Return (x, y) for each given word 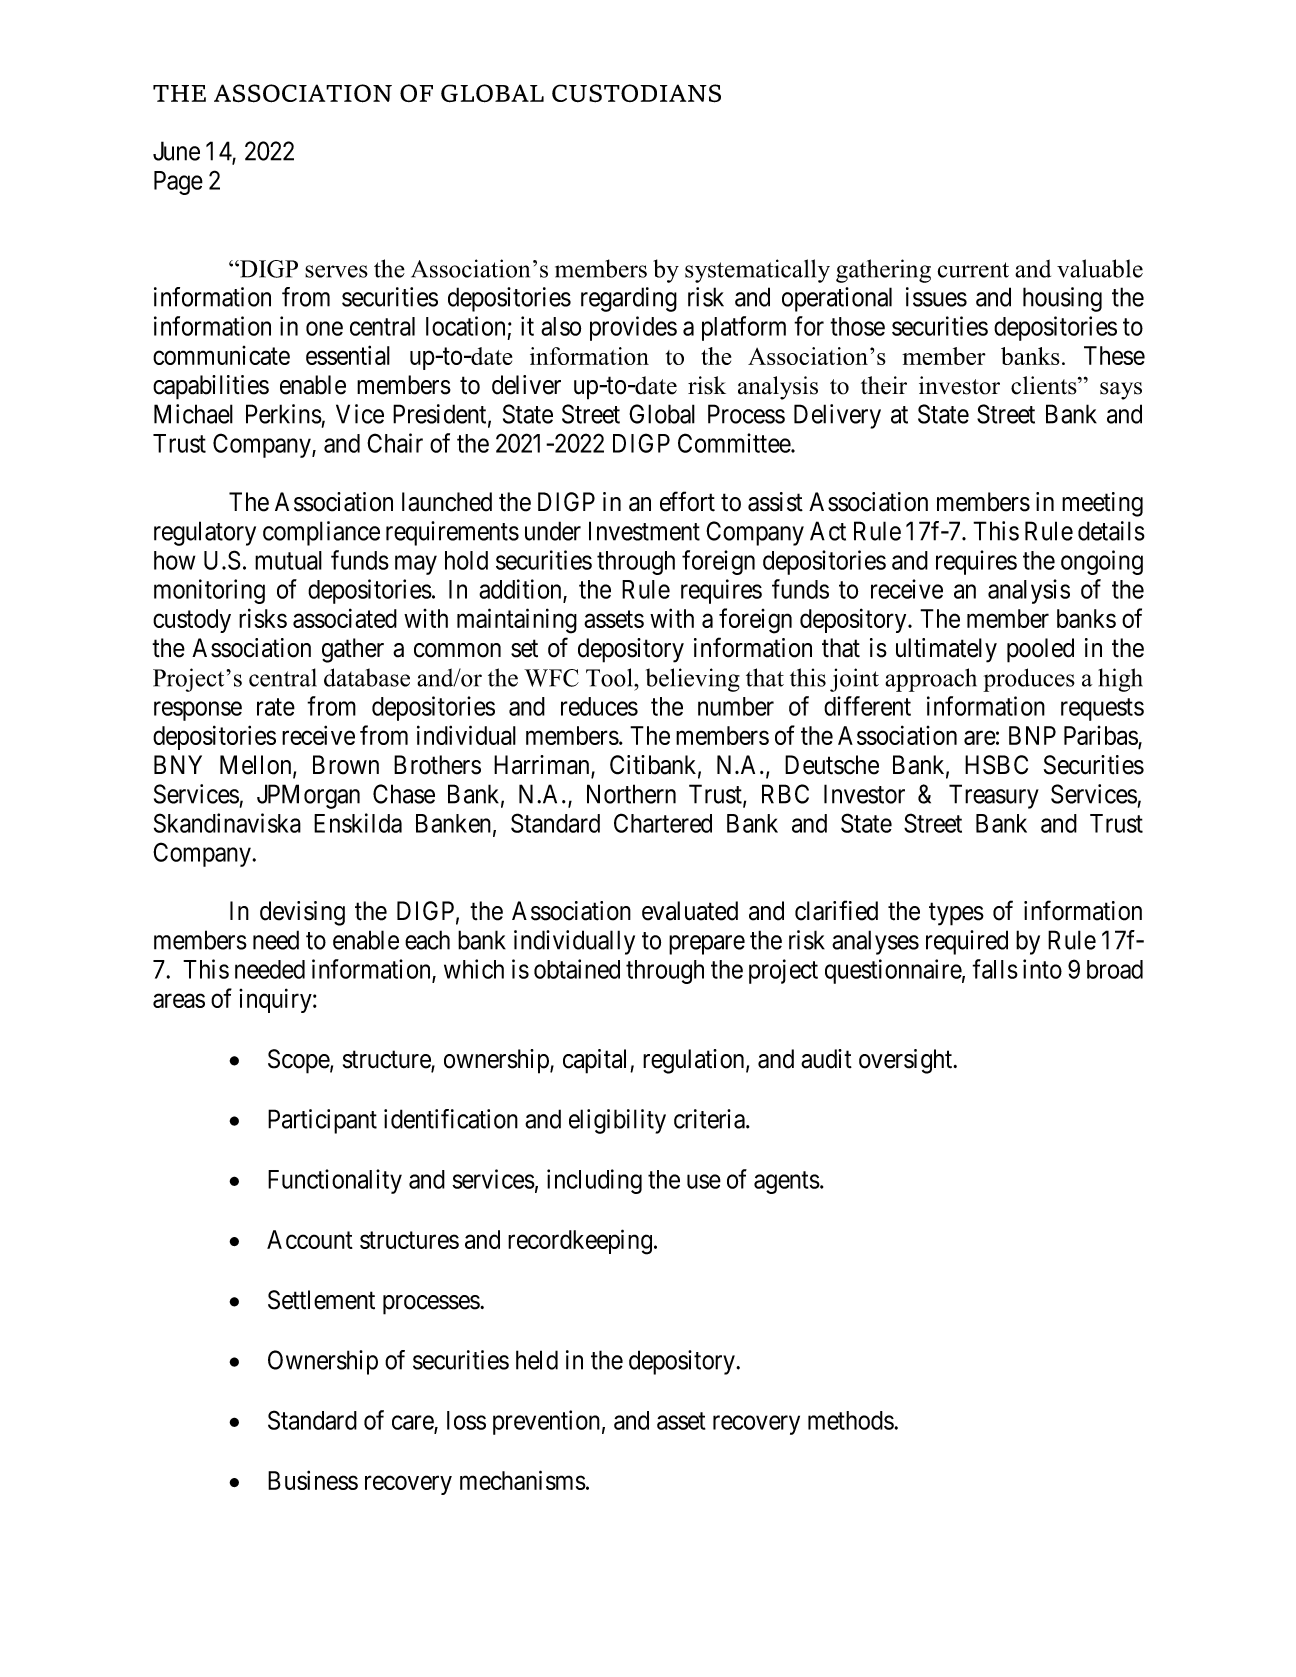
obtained (577, 969)
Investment (644, 531)
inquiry (276, 1000)
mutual (288, 560)
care (413, 1424)
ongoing (1102, 562)
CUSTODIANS (636, 93)
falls (995, 969)
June (176, 151)
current (973, 270)
